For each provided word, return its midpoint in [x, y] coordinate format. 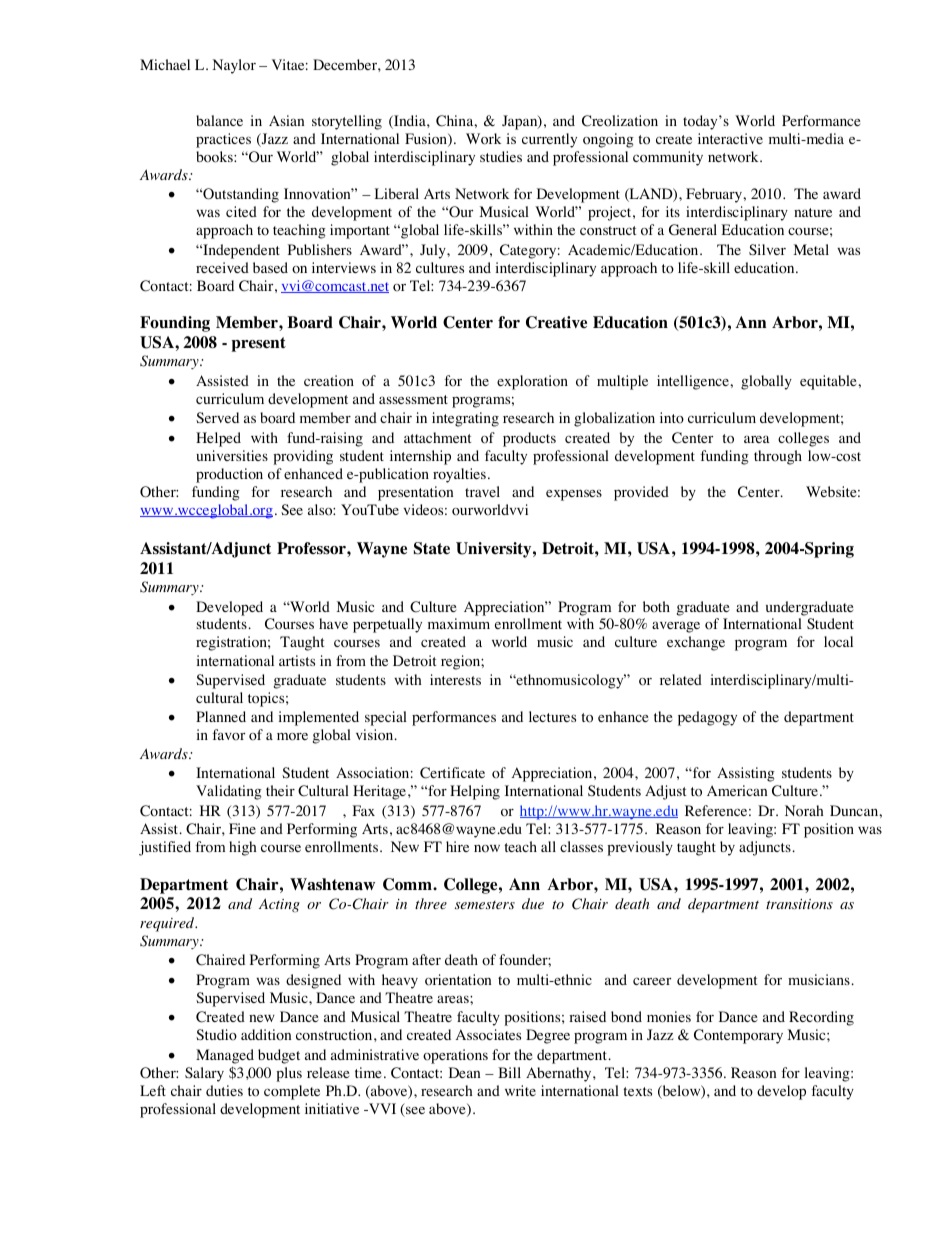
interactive [730, 138]
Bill [509, 1072]
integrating [465, 419]
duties [224, 1090]
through [778, 457]
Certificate [452, 773]
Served [217, 417]
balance [219, 120]
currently [549, 140]
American [737, 790]
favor [229, 735]
